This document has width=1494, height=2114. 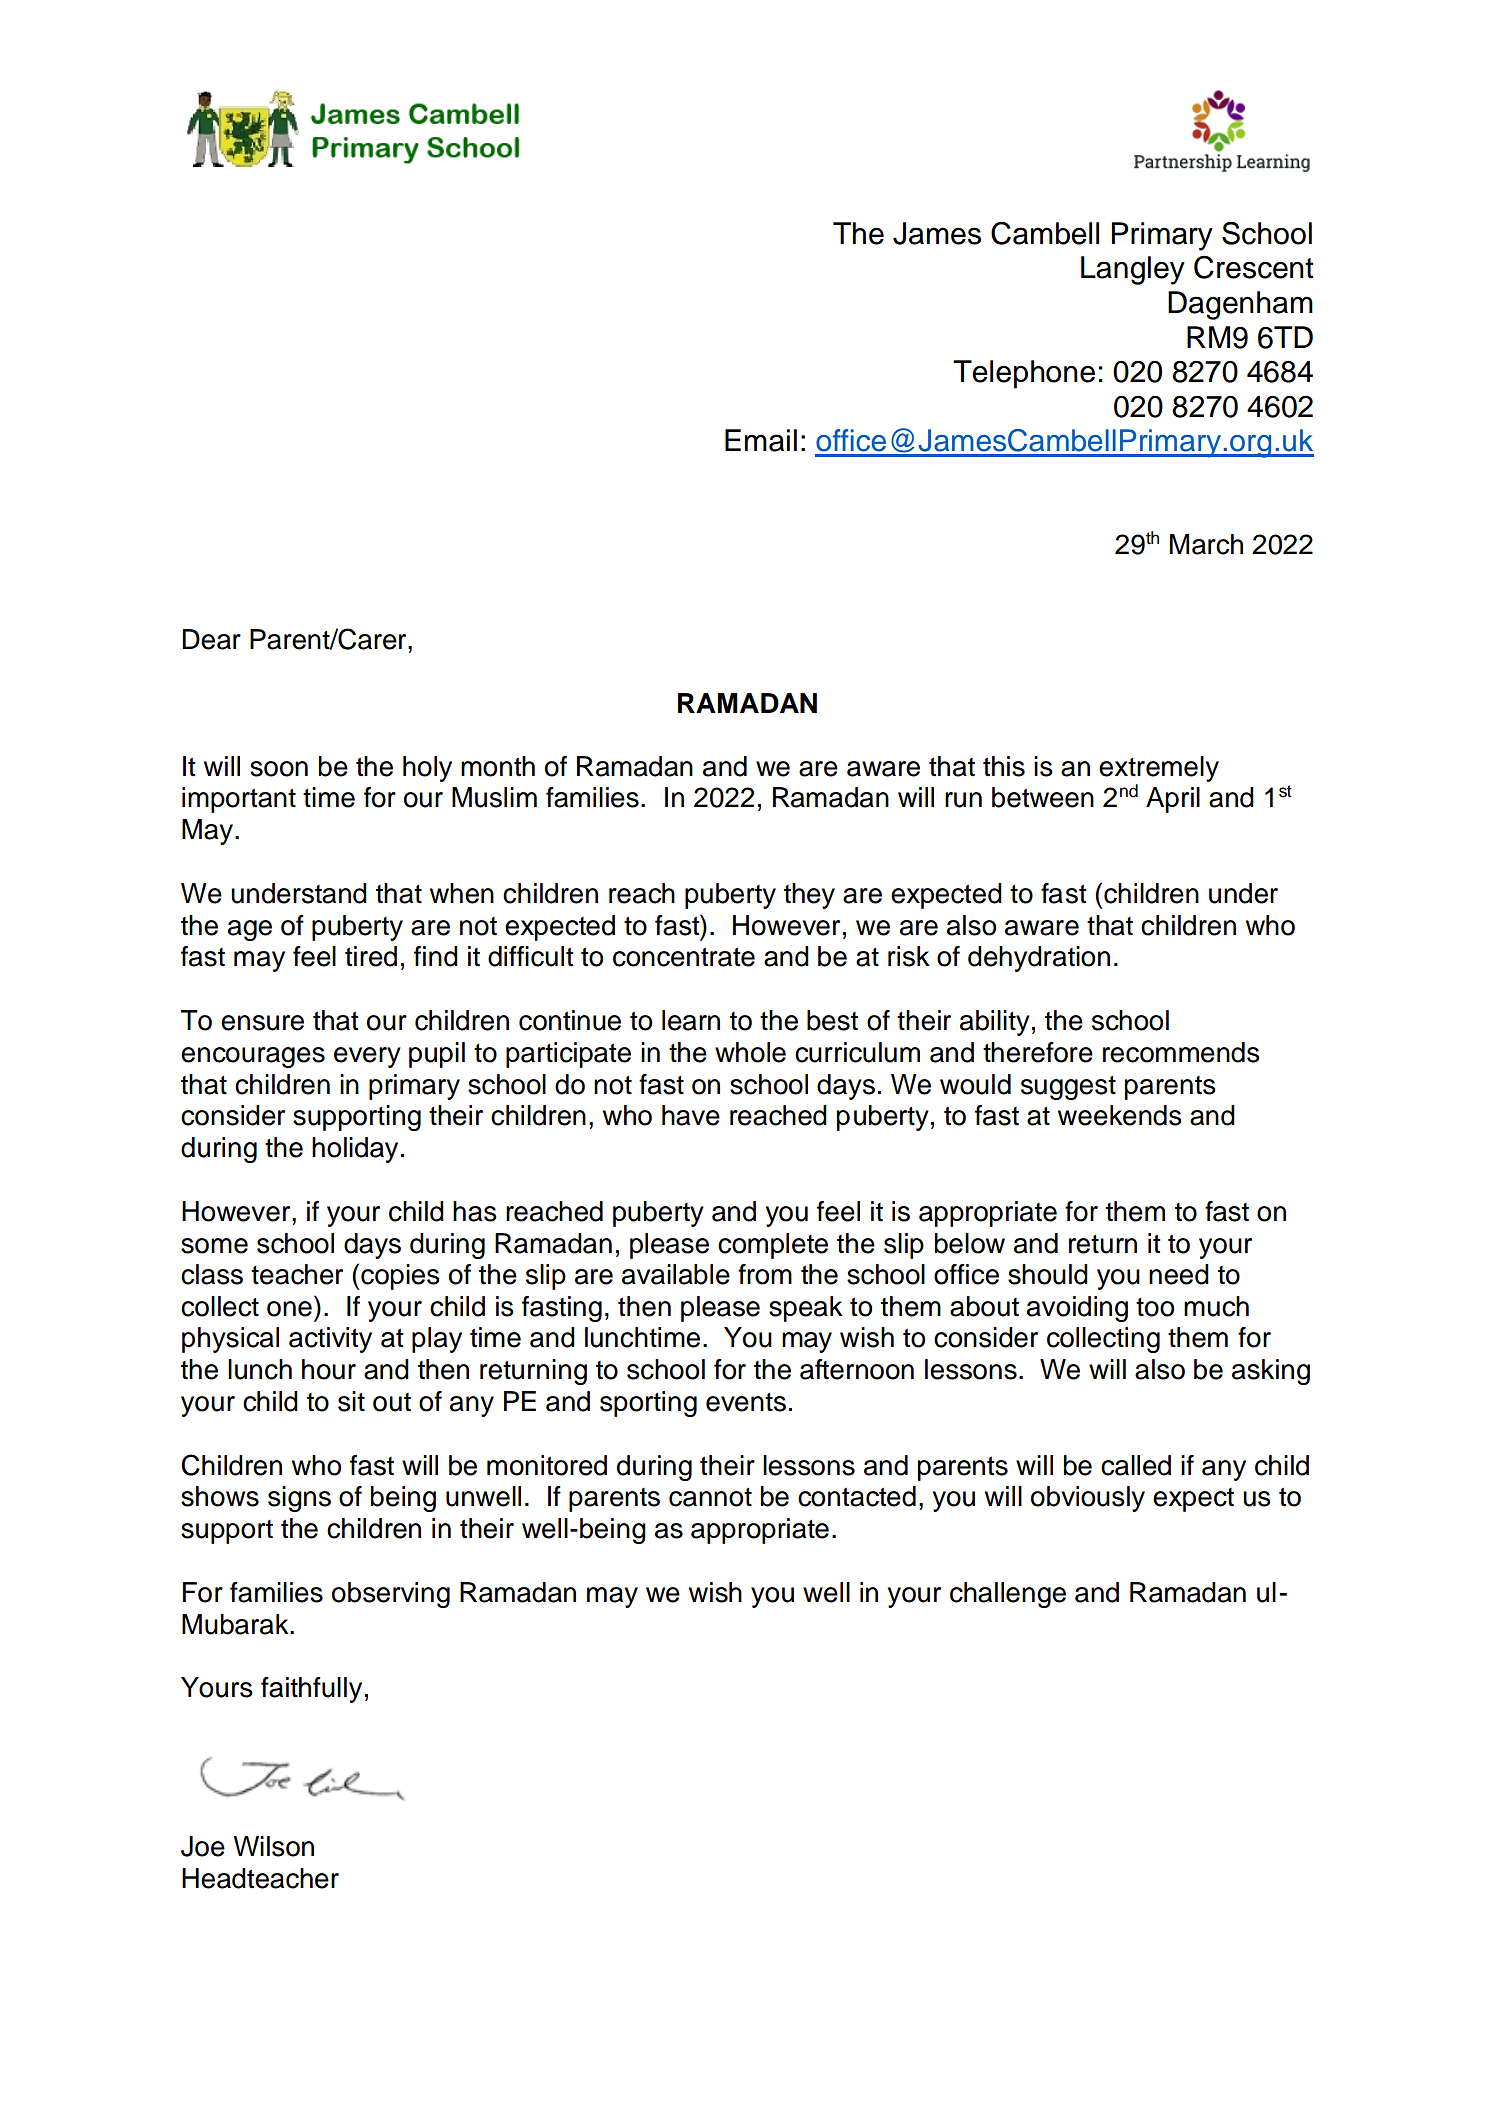 What do you see at coordinates (773, 1246) in the document?
I see `complete` at bounding box center [773, 1246].
